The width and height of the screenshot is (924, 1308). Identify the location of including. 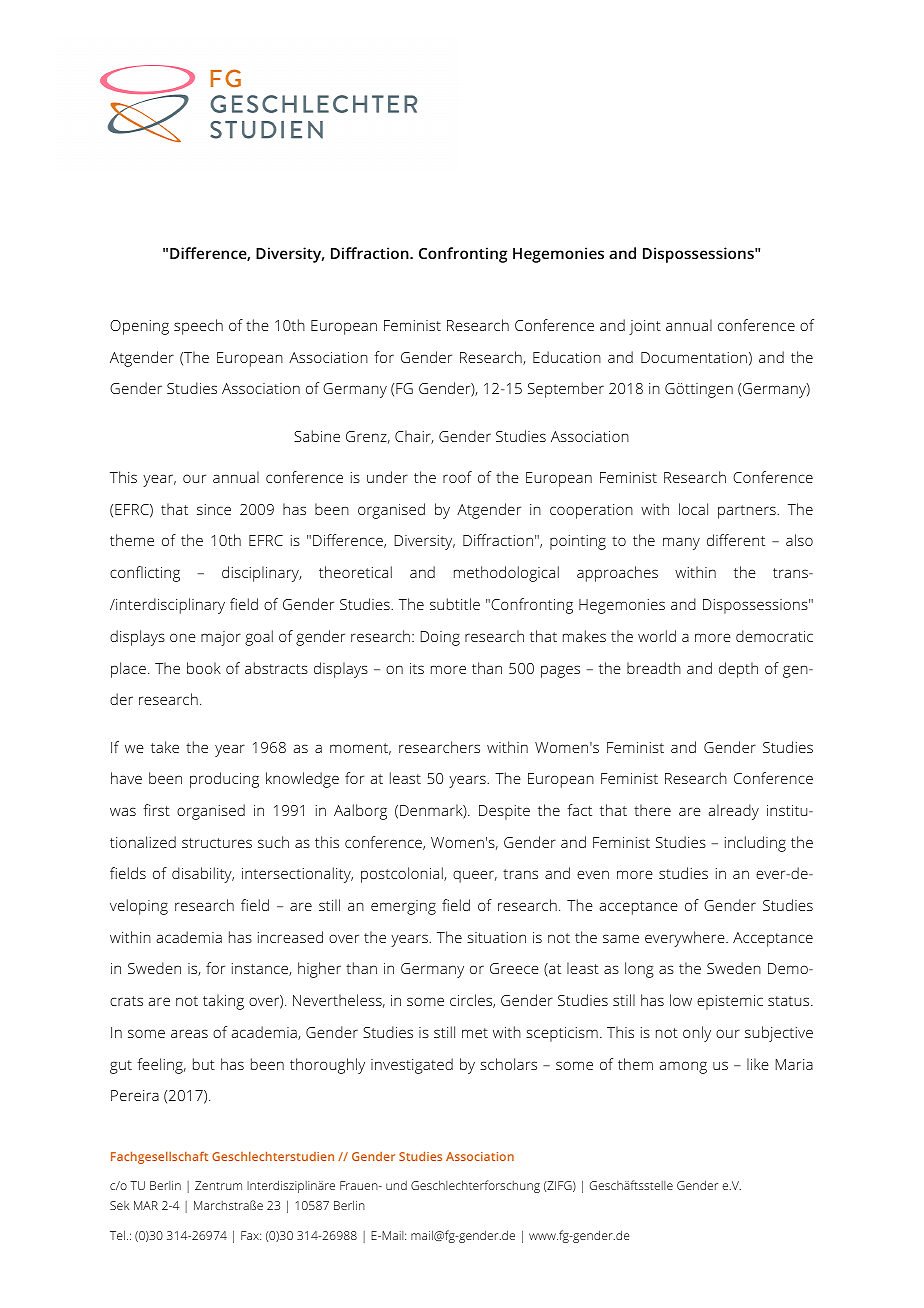
(755, 844).
